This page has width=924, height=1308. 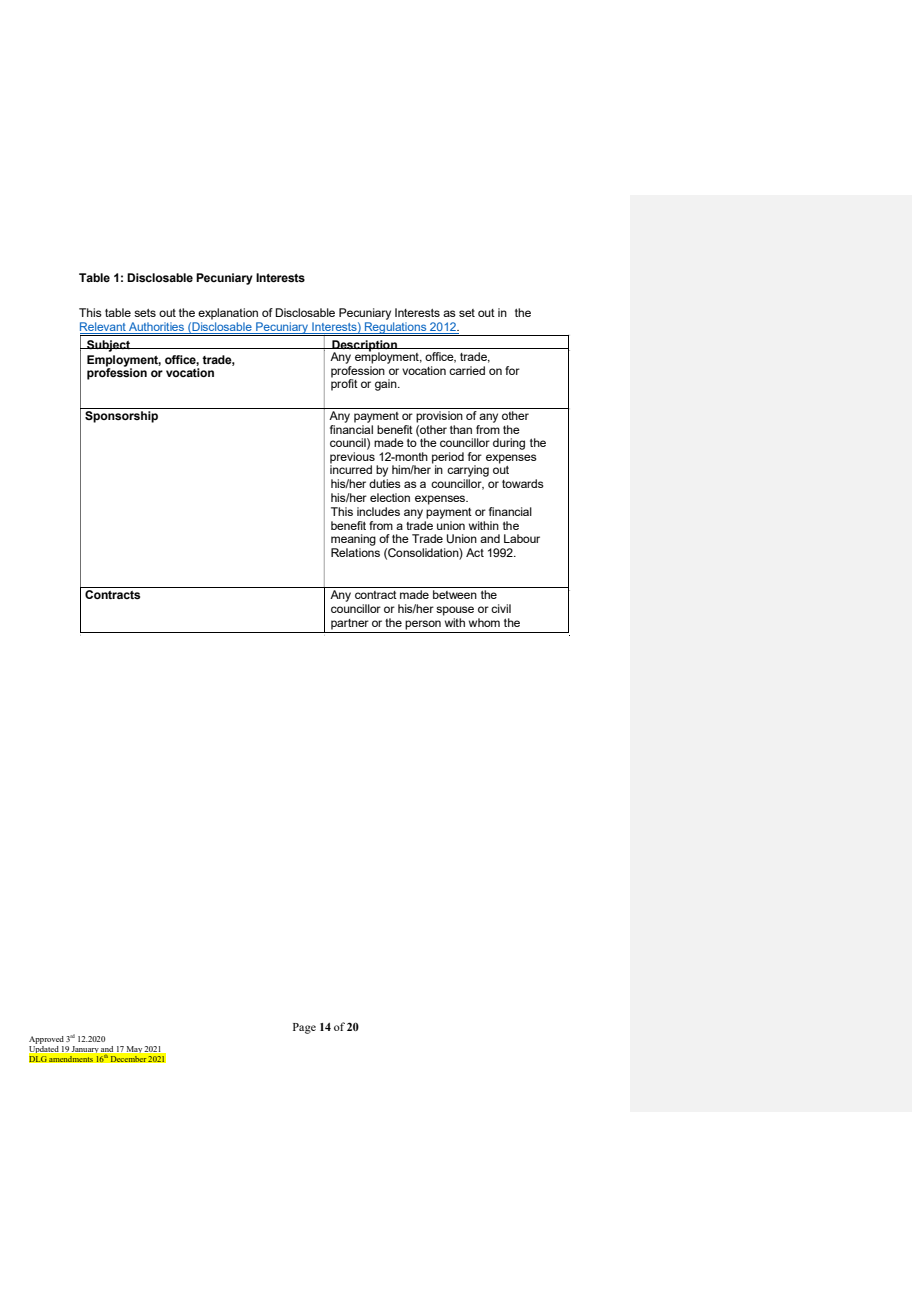 What do you see at coordinates (104, 328) in the page?
I see `Relevant` at bounding box center [104, 328].
